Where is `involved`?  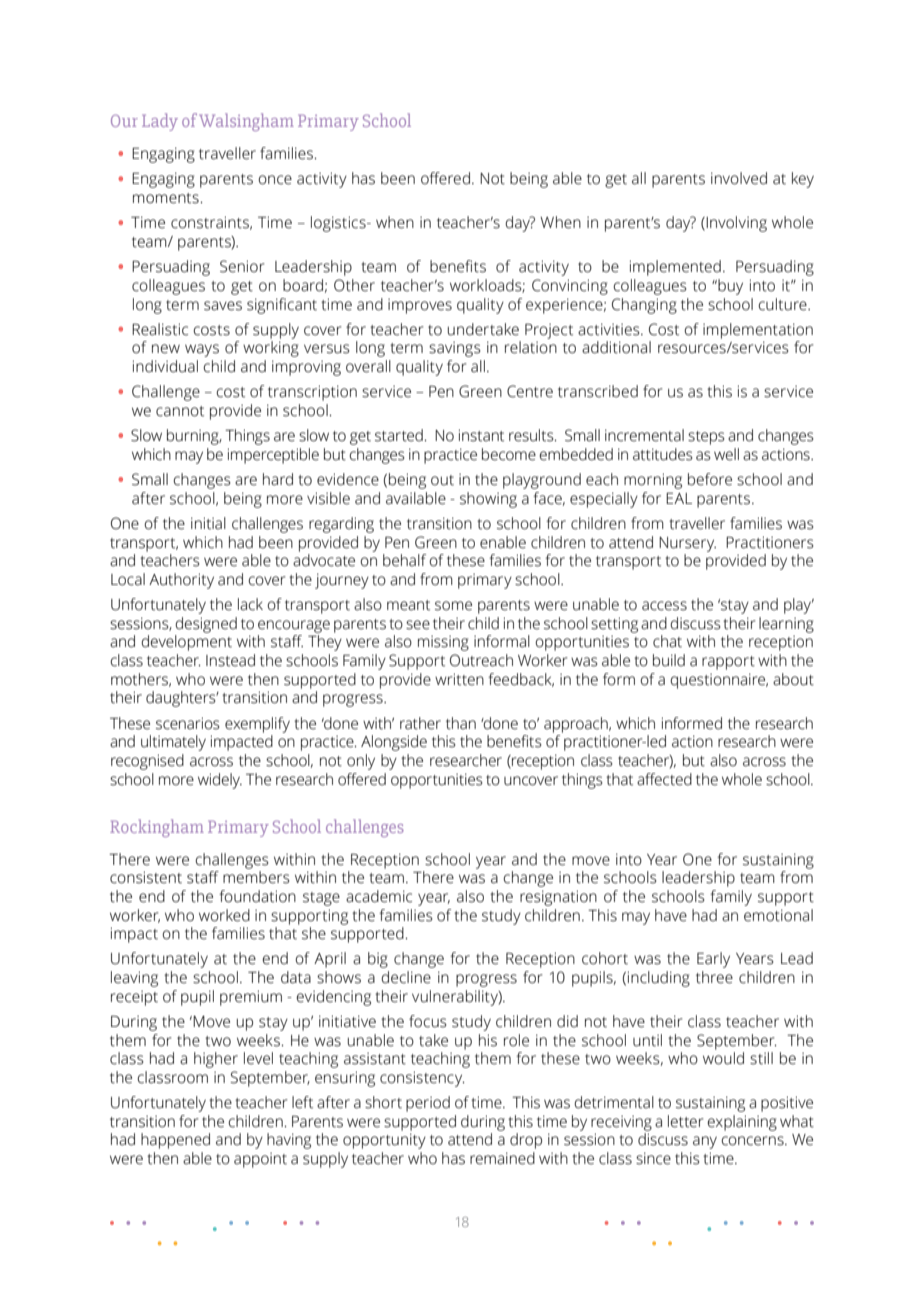 involved is located at coordinates (739, 178).
